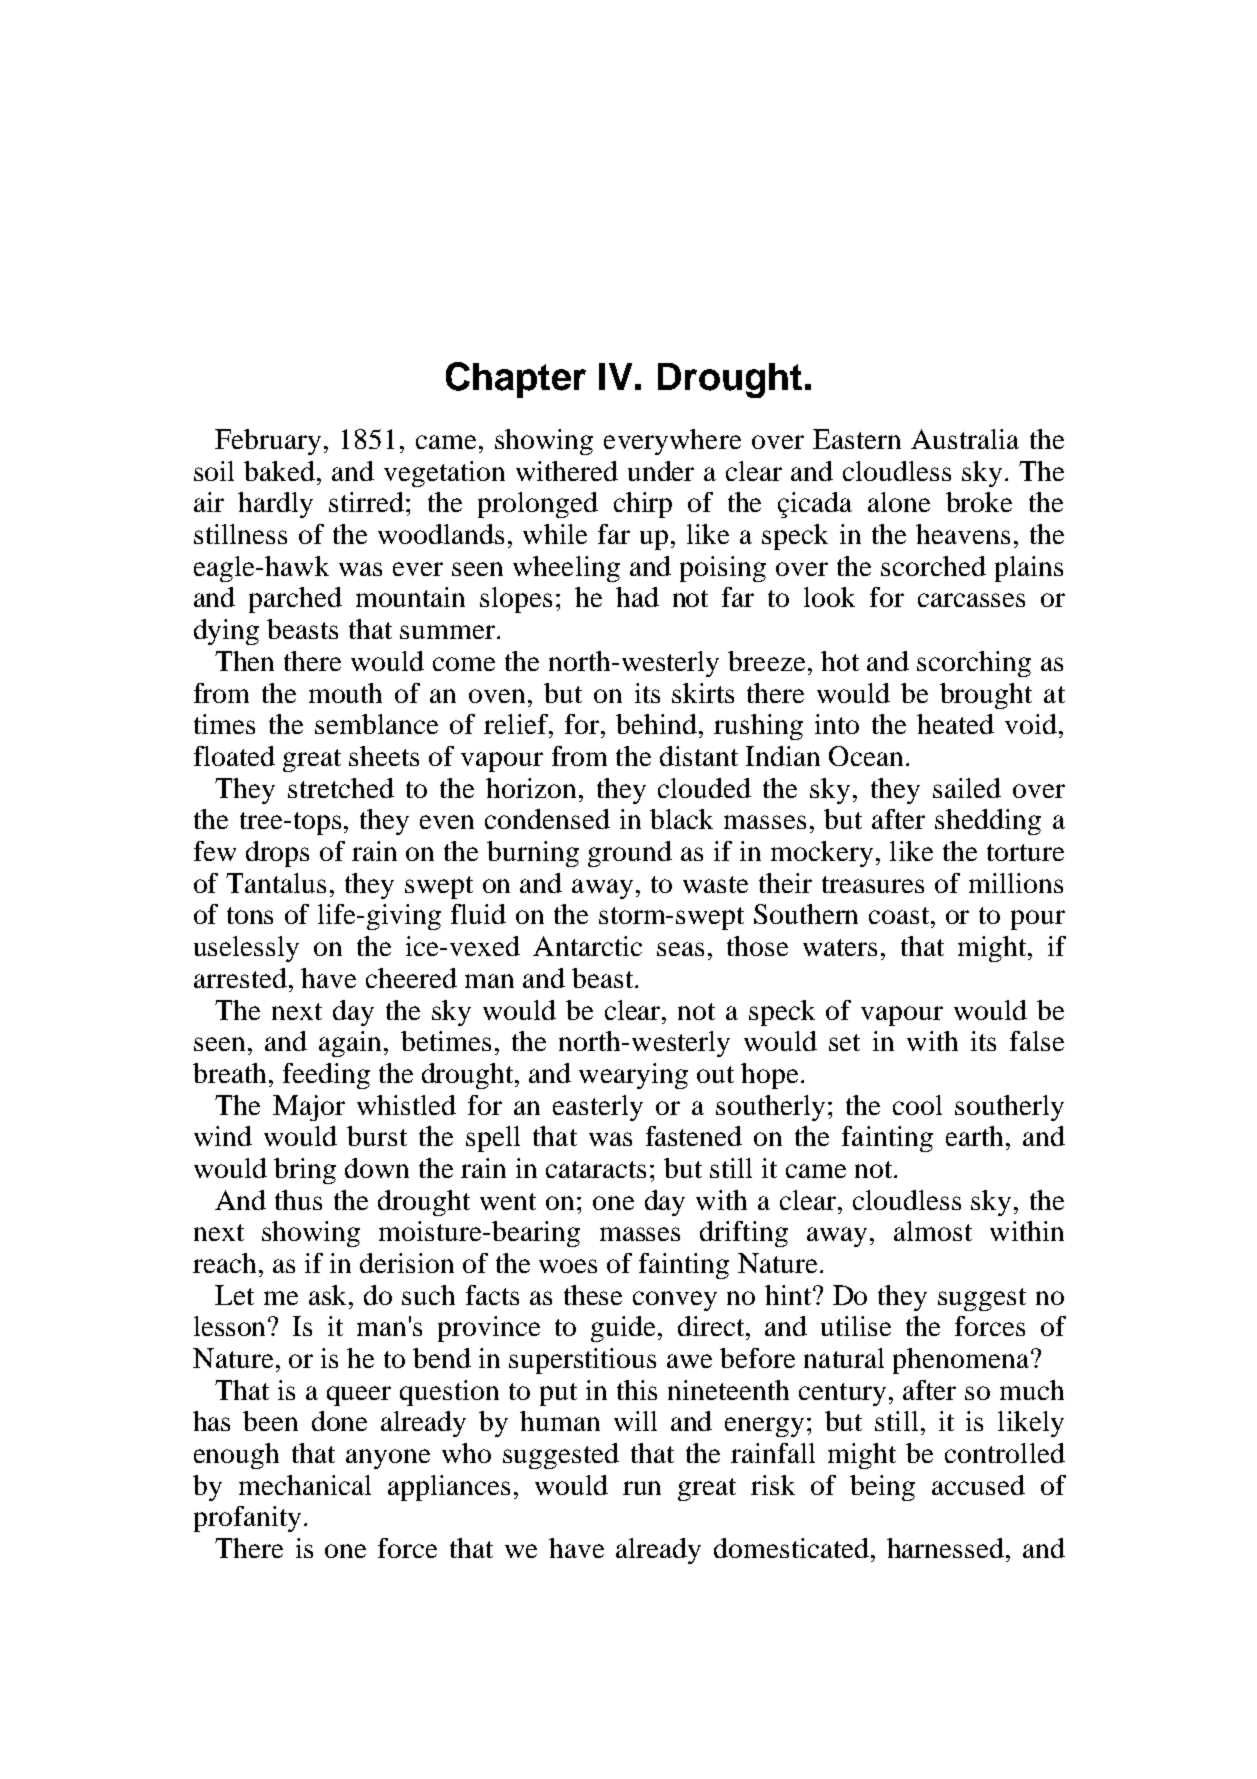 The width and height of the page is (1257, 1779). I want to click on harnessed, so click(945, 1548).
